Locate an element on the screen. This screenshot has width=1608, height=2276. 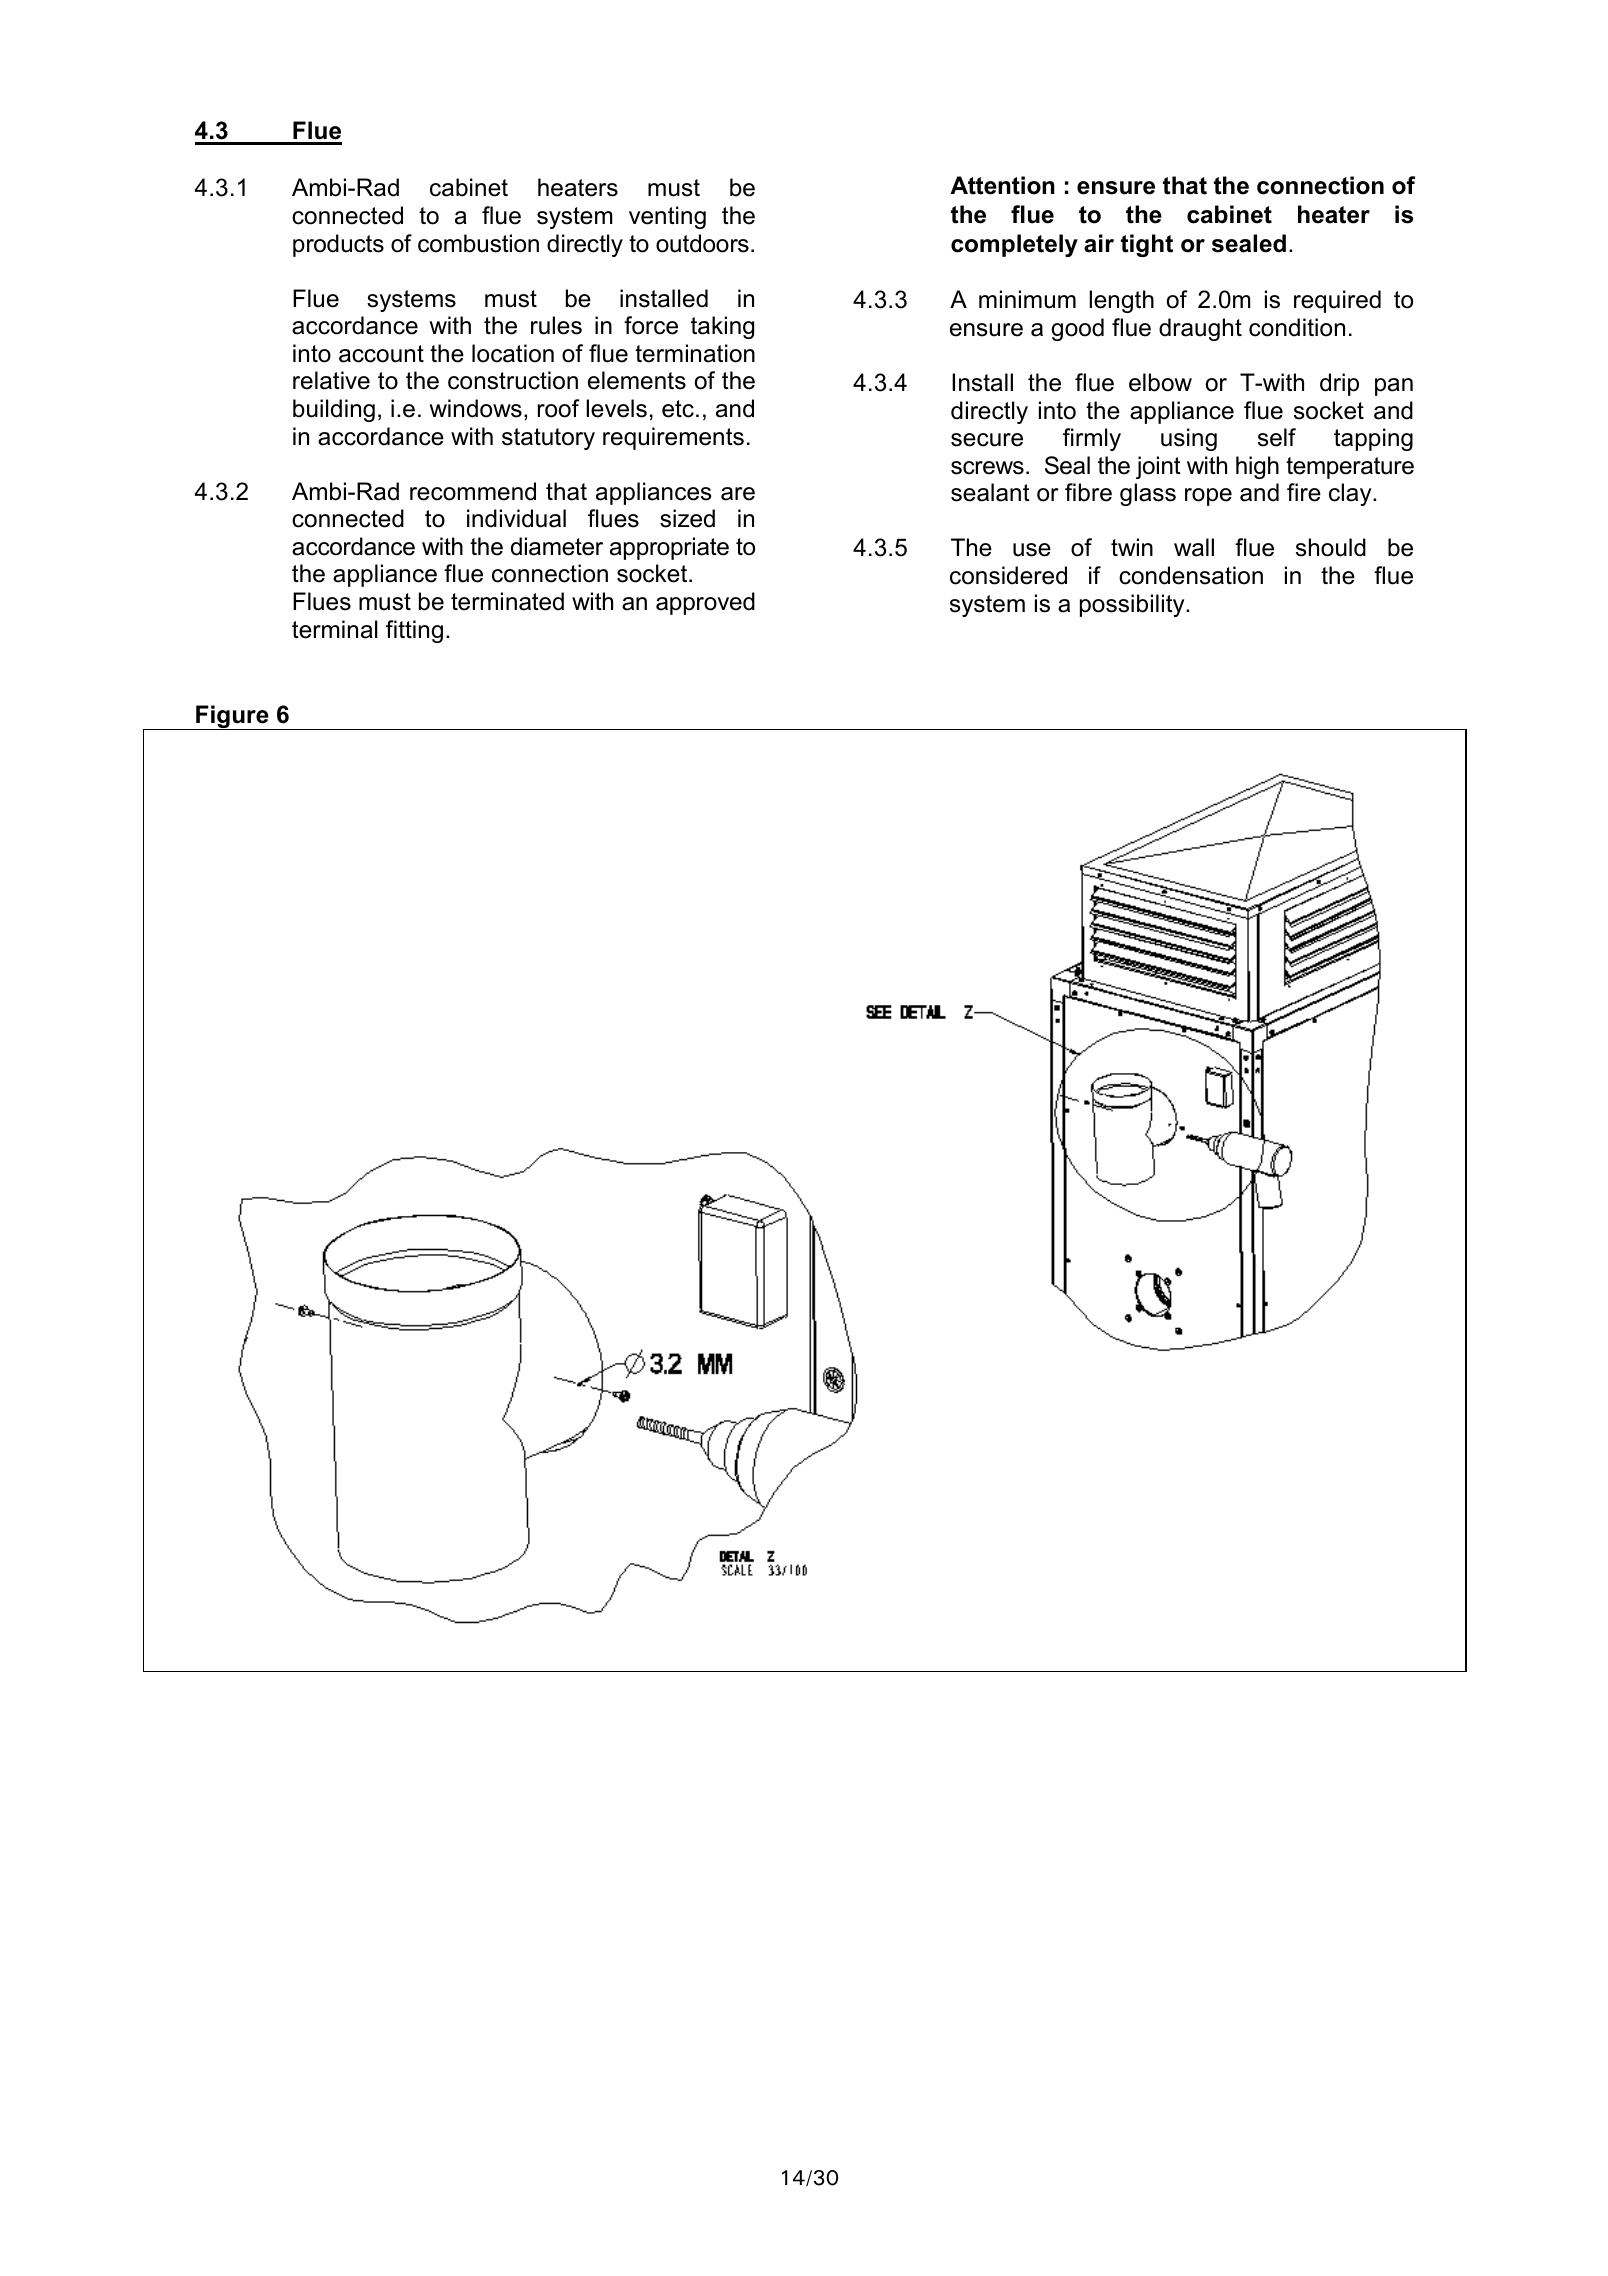
venting is located at coordinates (667, 217).
